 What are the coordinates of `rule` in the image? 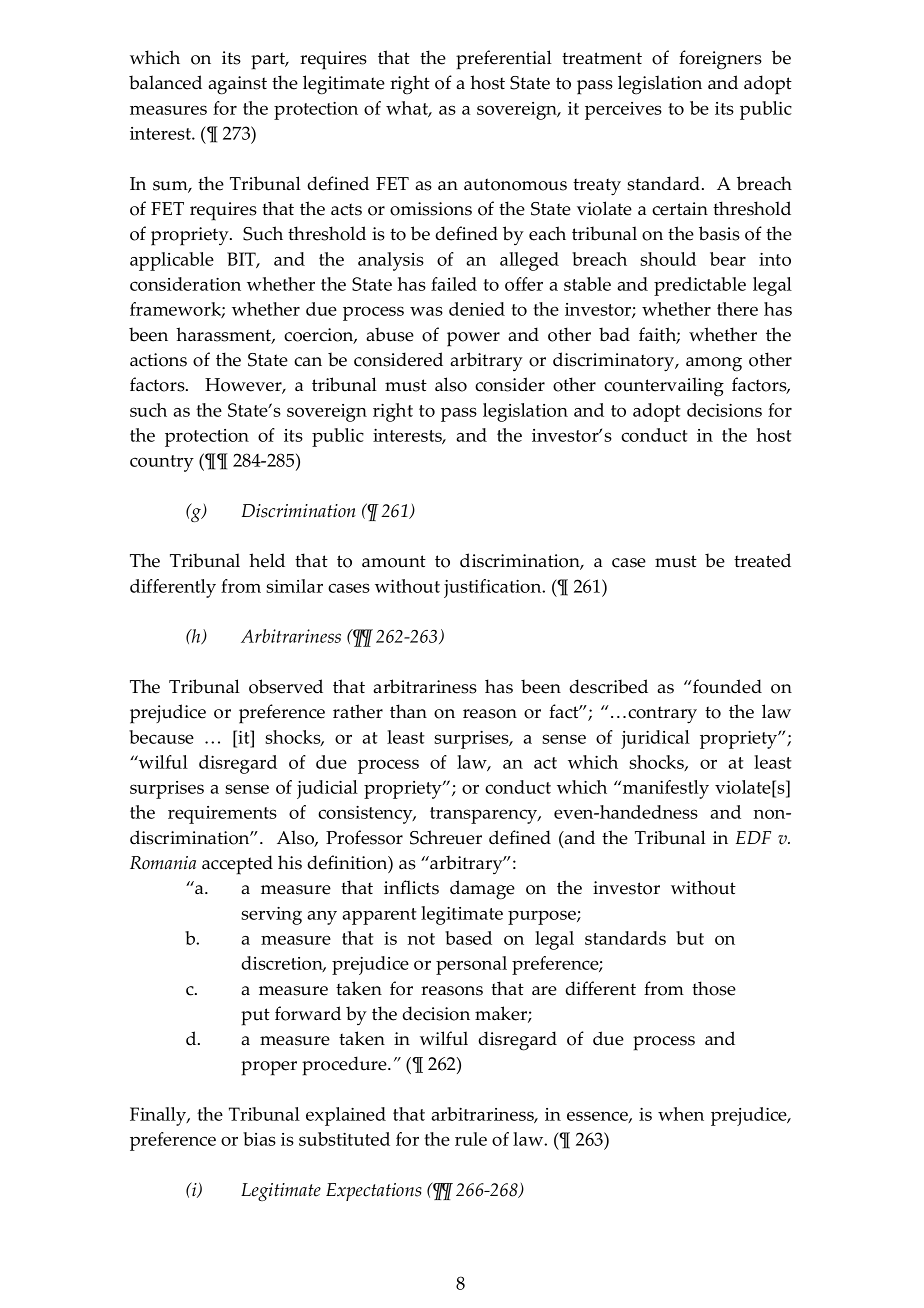 It's located at (471, 1139).
